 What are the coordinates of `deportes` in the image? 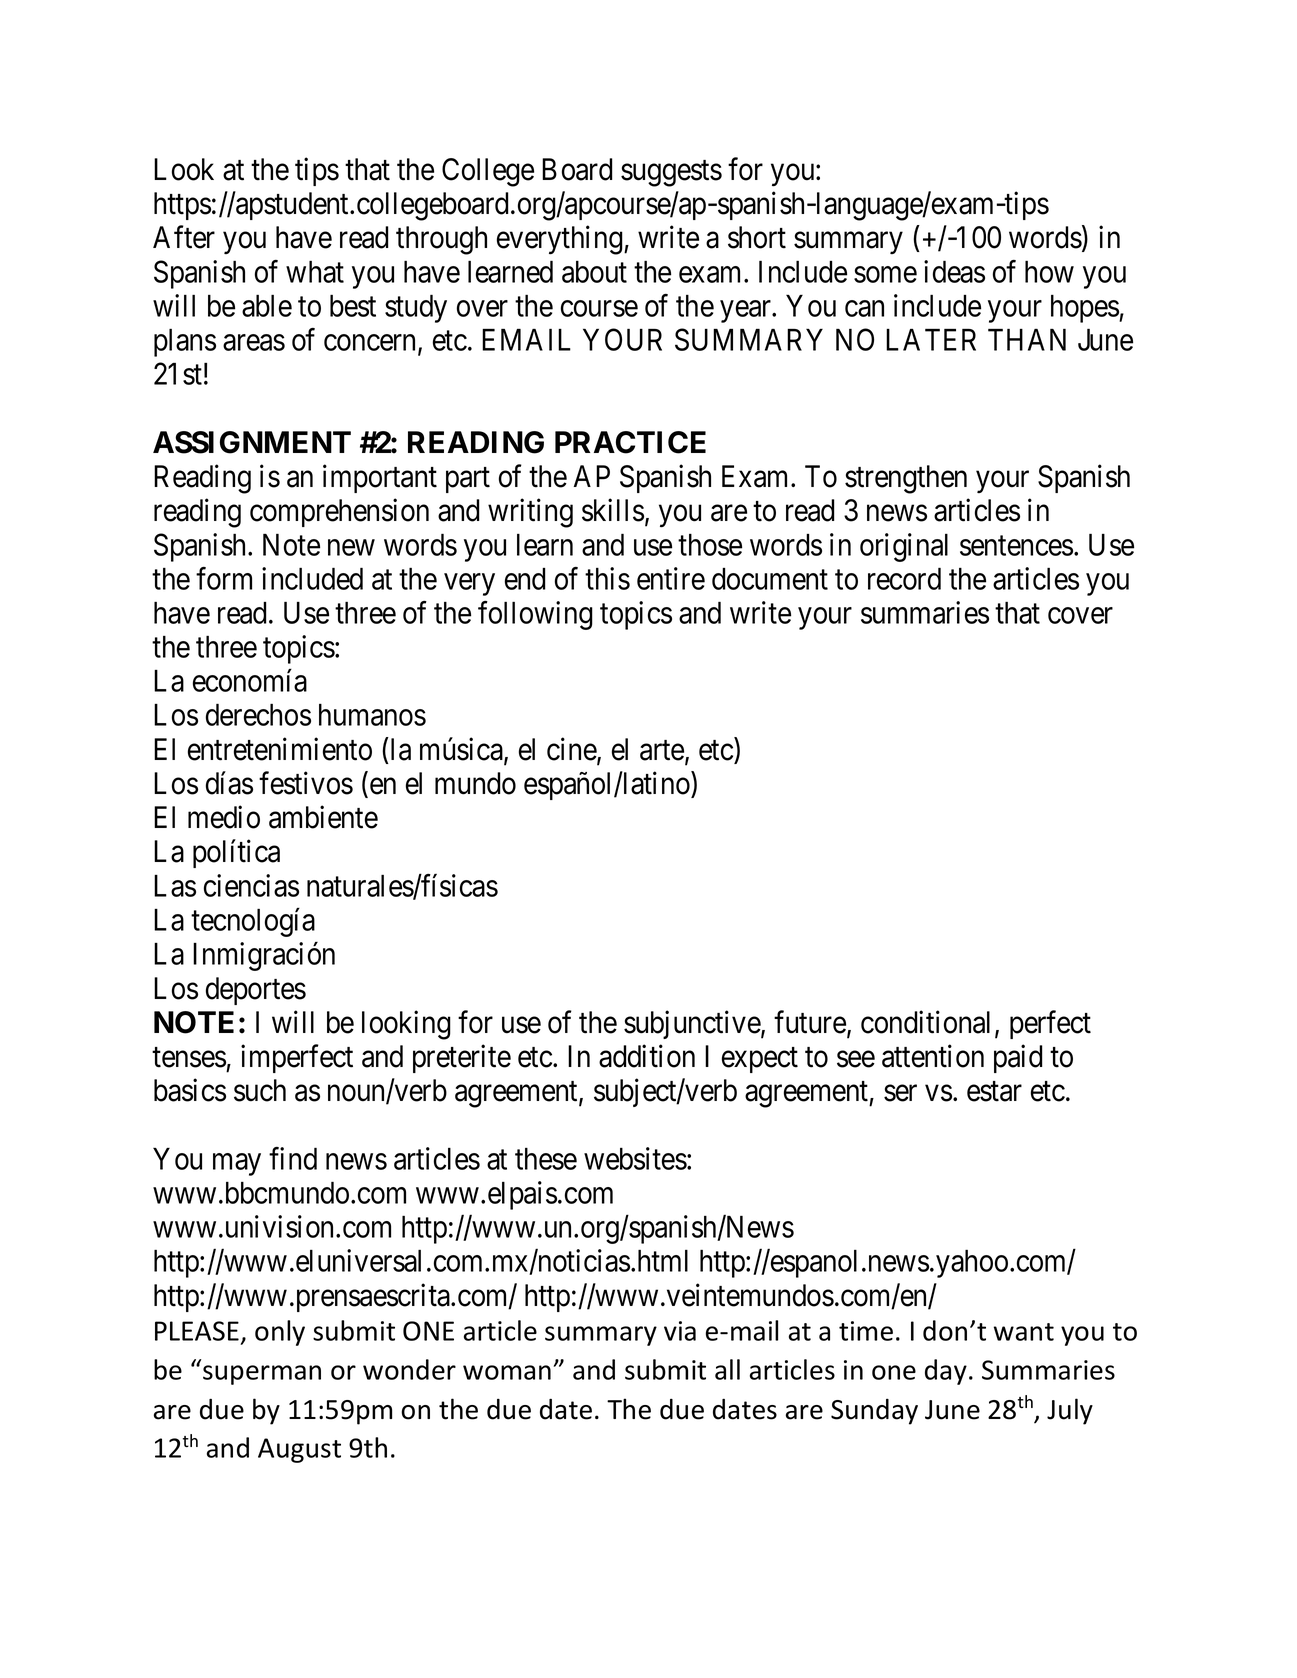 It's located at (256, 991).
